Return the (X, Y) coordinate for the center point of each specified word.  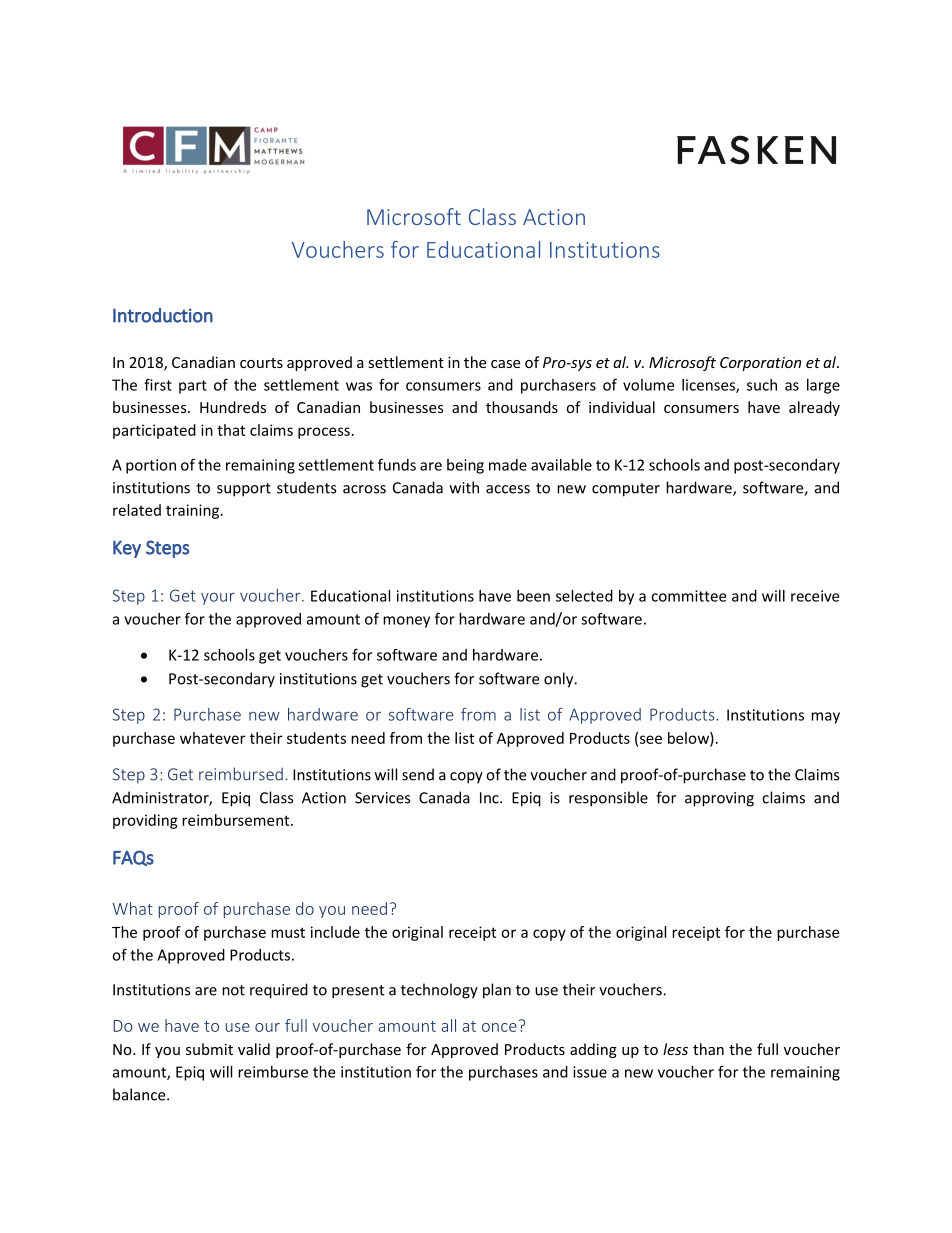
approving (719, 799)
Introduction (163, 315)
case (505, 364)
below (689, 739)
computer (626, 490)
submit (209, 1049)
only (560, 680)
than (708, 1049)
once (499, 1027)
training (194, 511)
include (335, 932)
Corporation (760, 364)
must (288, 933)
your (218, 598)
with (464, 487)
